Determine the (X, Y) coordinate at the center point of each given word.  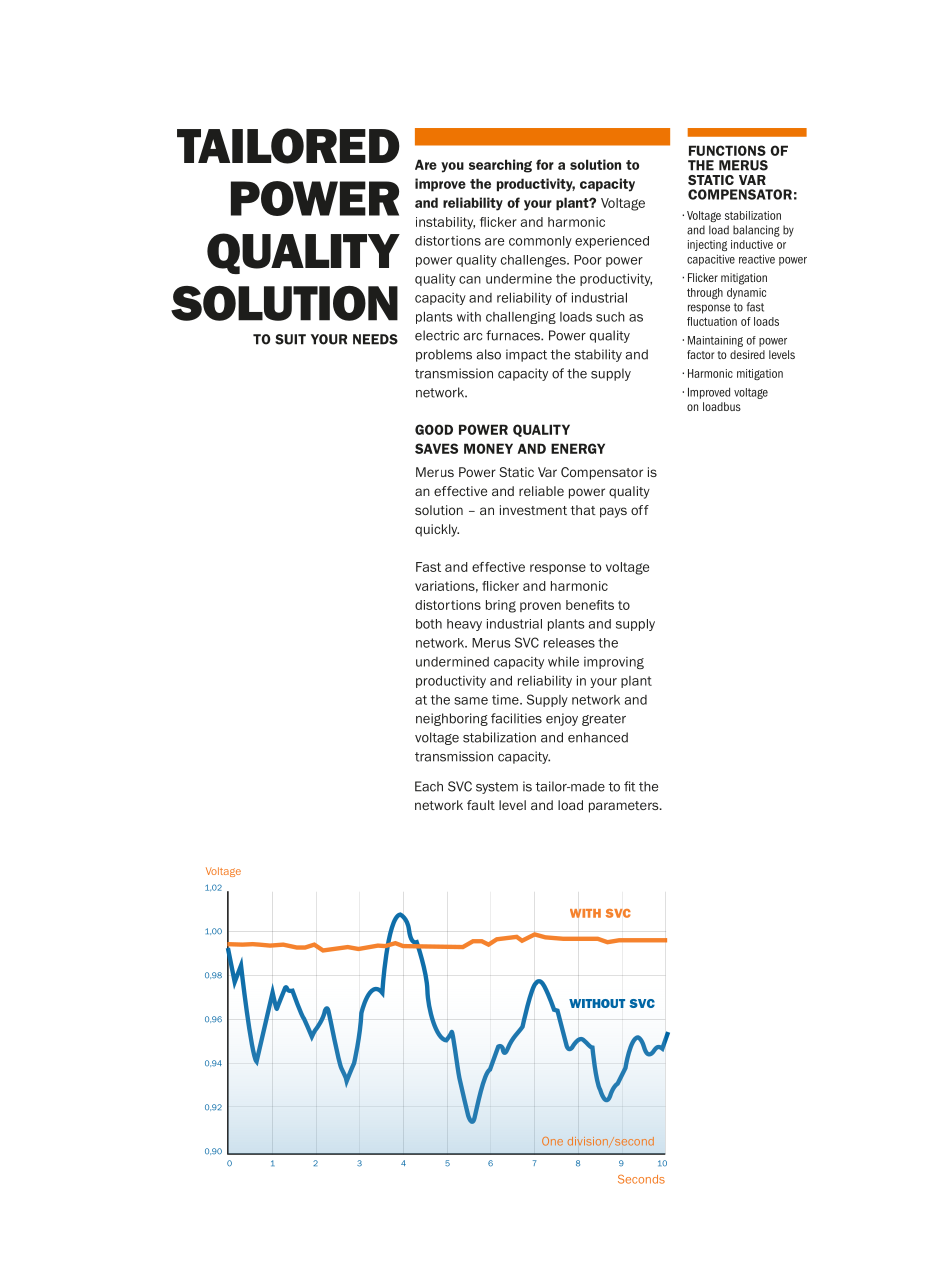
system (497, 788)
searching (500, 166)
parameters (625, 807)
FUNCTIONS (727, 150)
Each (429, 786)
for (545, 164)
